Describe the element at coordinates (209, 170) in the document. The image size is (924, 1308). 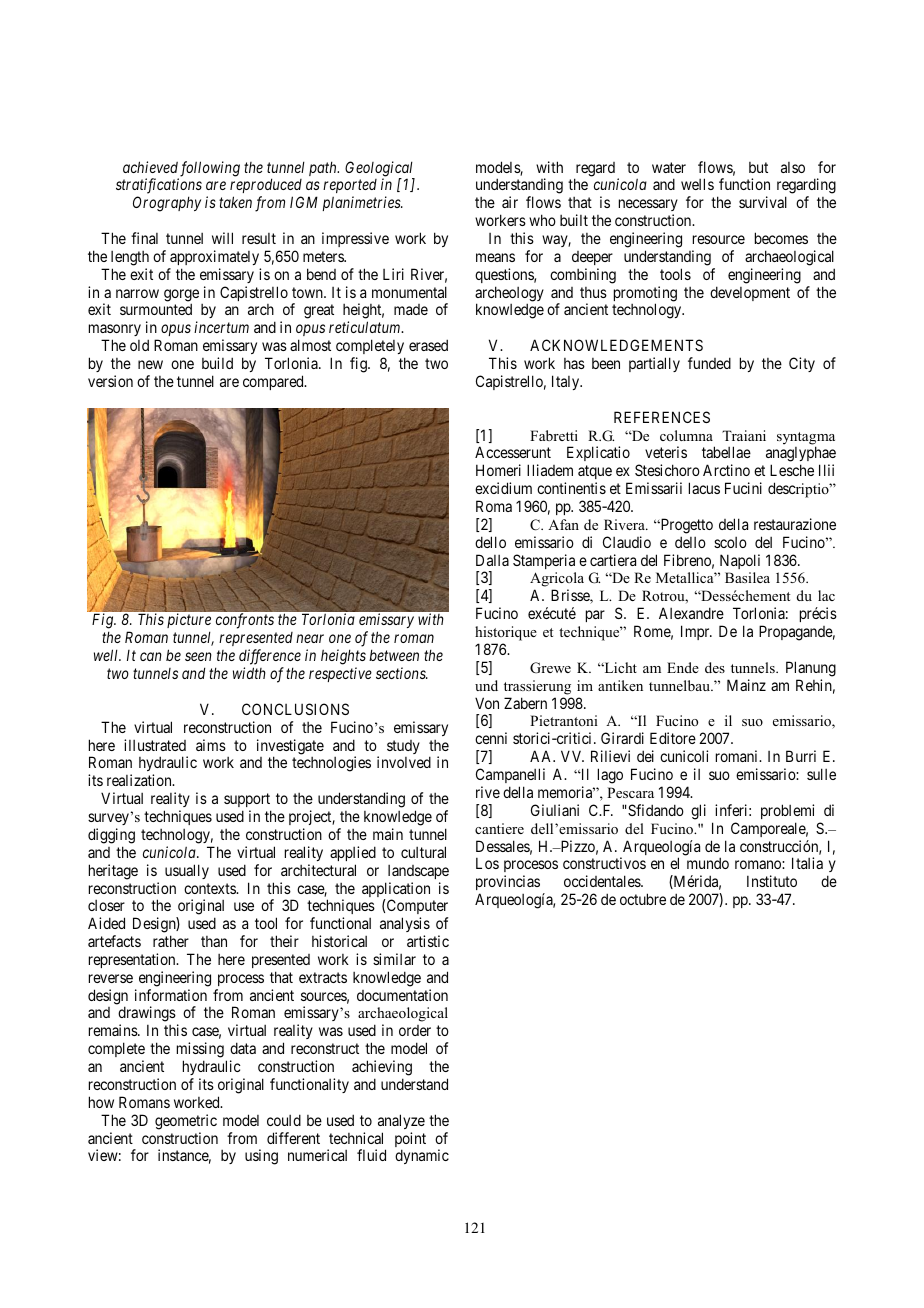
I see `following` at that location.
